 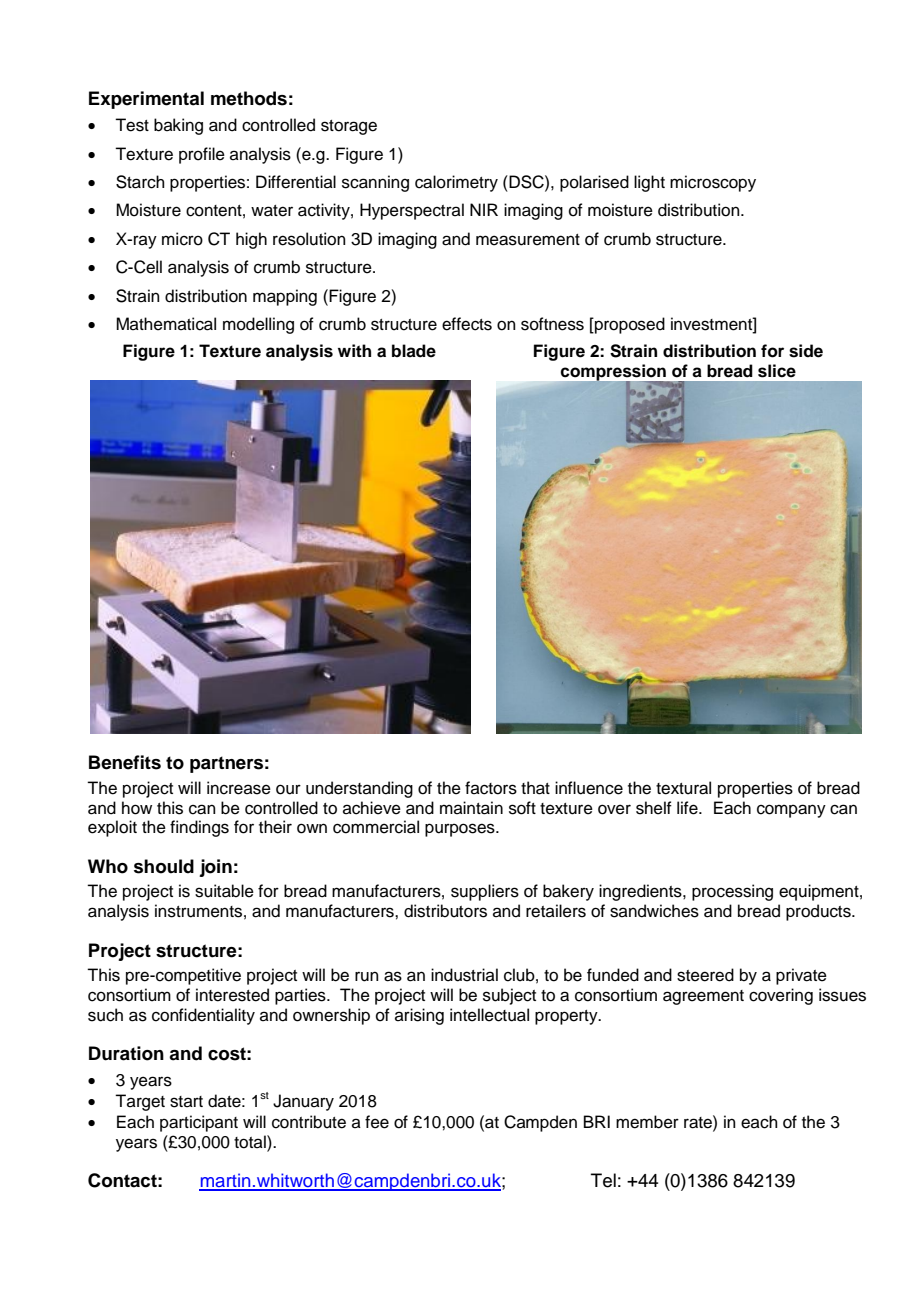 I want to click on join, so click(x=215, y=868).
